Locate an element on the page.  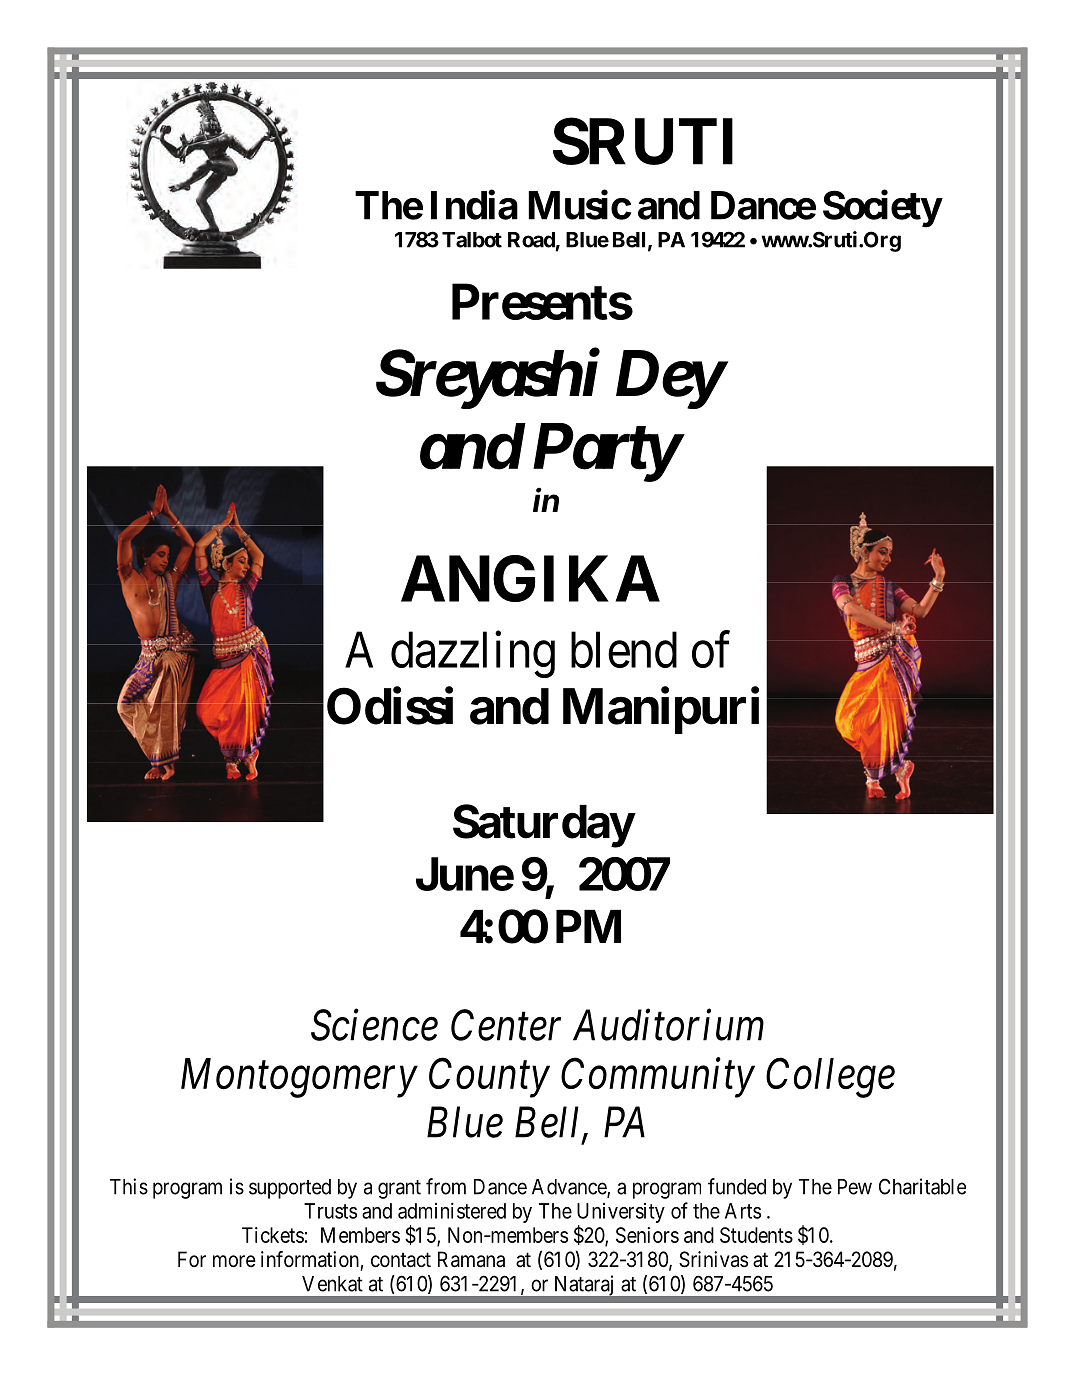
more is located at coordinates (234, 1261).
